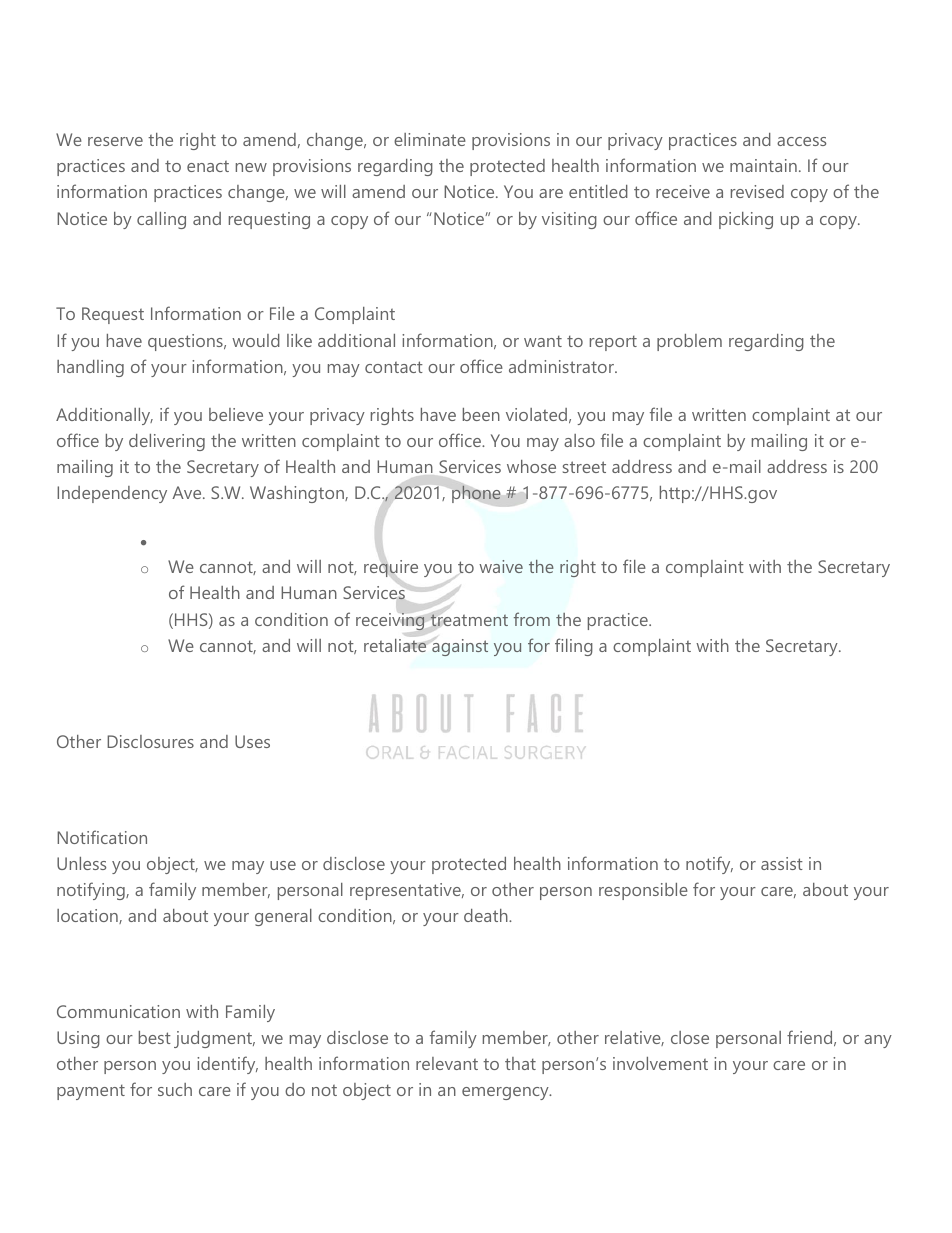 Image resolution: width=952 pixels, height=1233 pixels. Describe the element at coordinates (102, 837) in the image. I see `Notification` at that location.
